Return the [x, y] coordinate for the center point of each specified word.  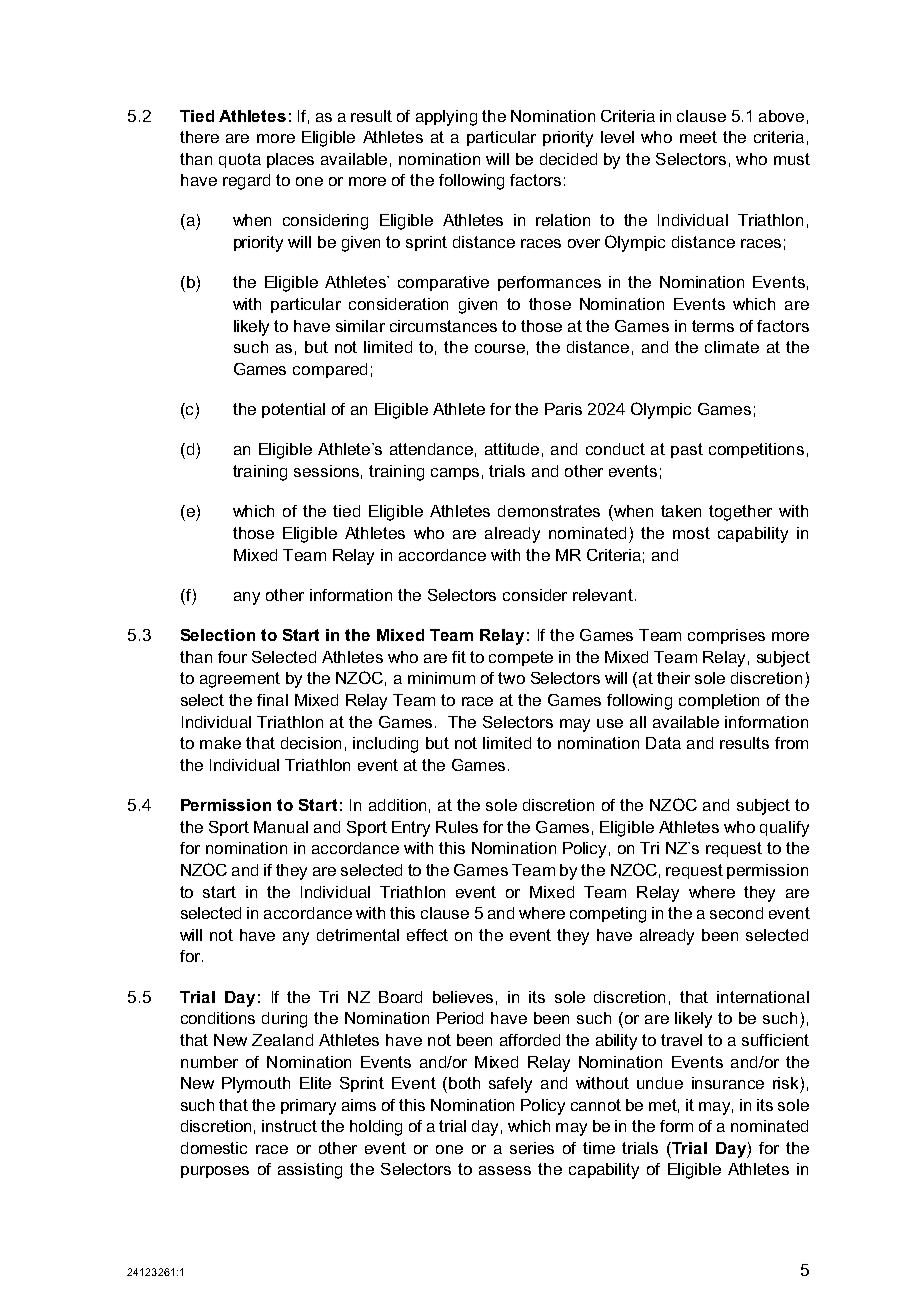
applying [446, 118]
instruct [289, 1126]
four [232, 657]
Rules [457, 827]
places [290, 160]
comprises [726, 636]
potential [293, 410]
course [500, 348]
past [687, 450]
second [736, 913]
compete [521, 658]
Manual [281, 827]
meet [698, 137]
